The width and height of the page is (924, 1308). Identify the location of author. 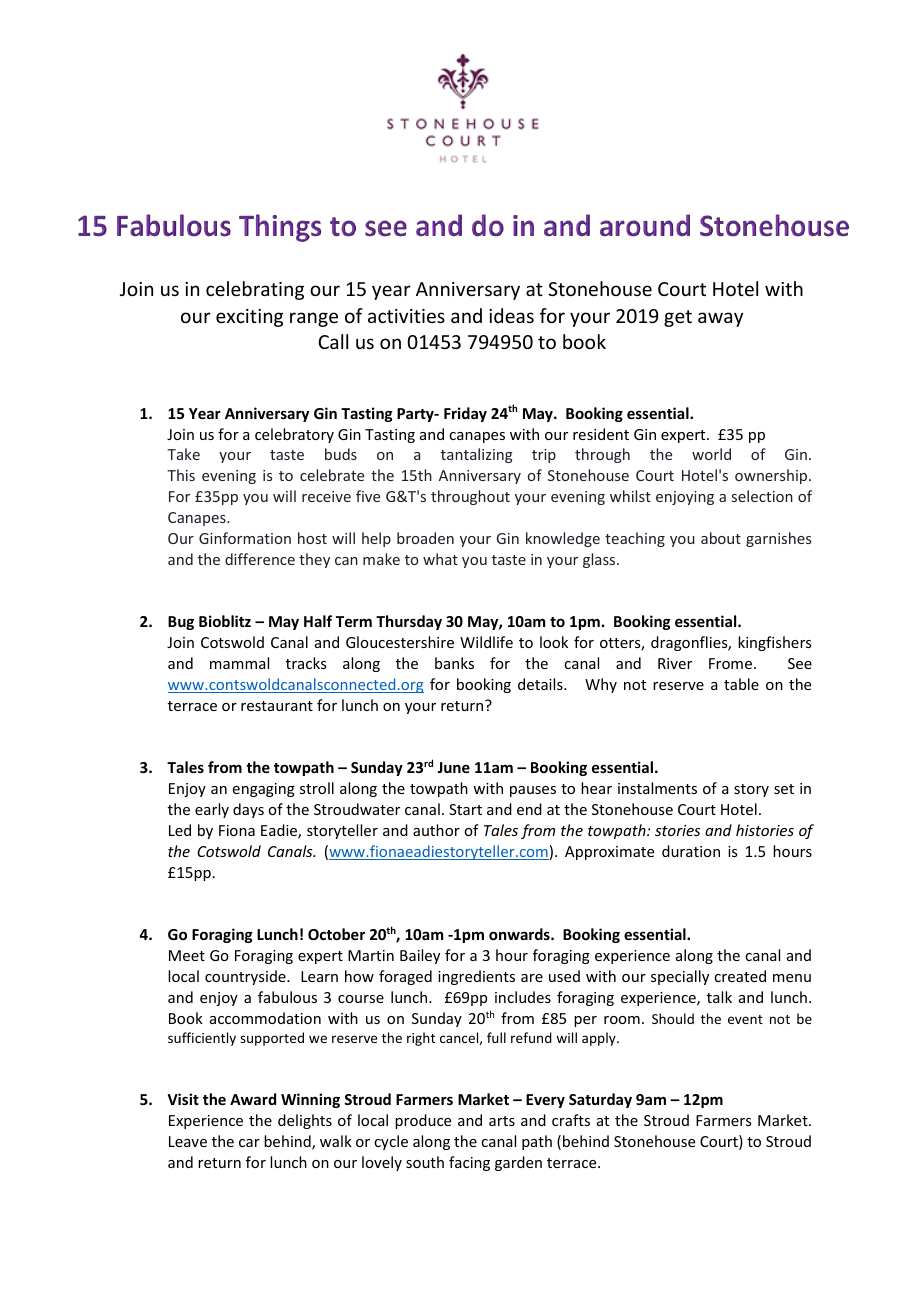
(436, 830).
